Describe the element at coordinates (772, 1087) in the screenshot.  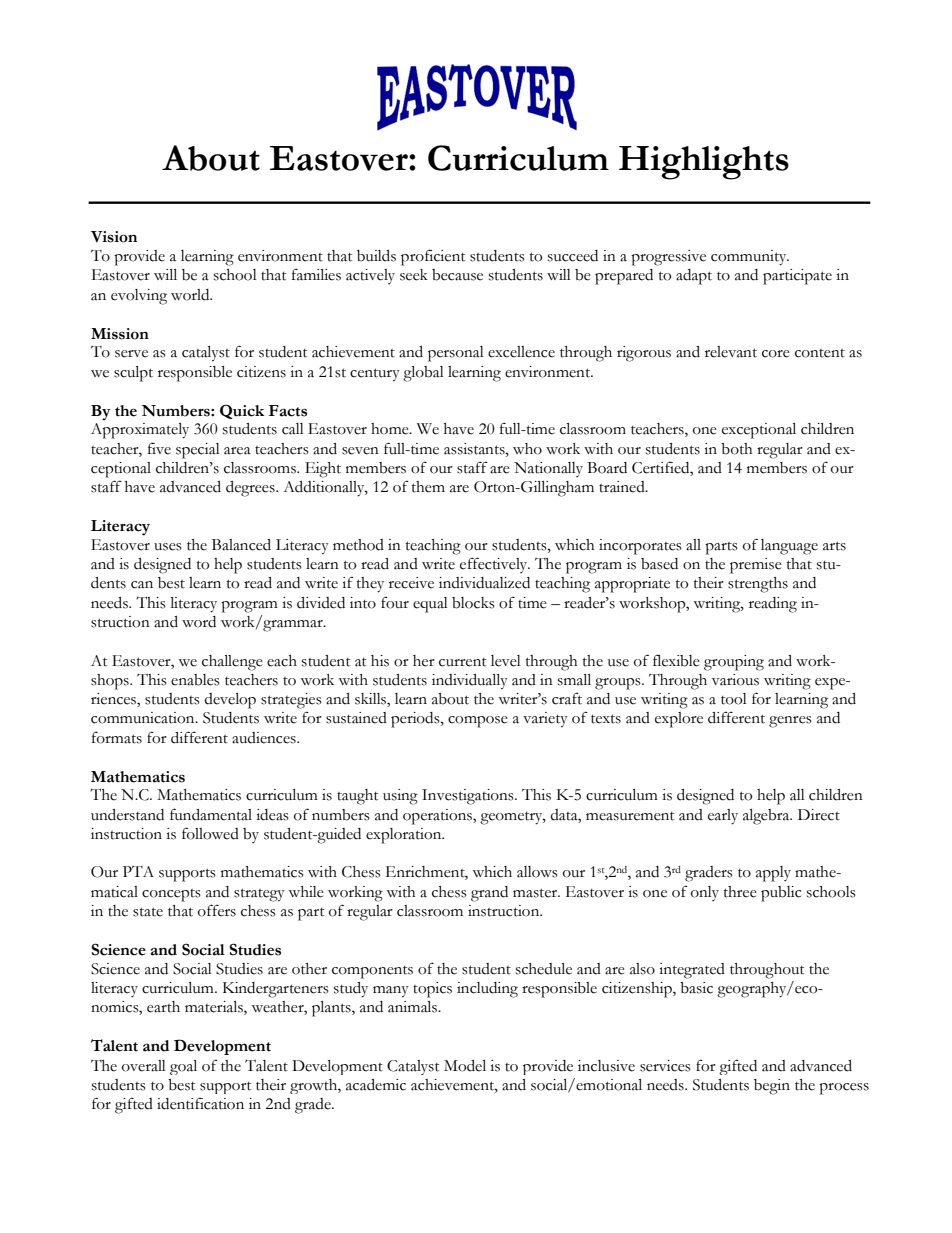
I see `begin` at that location.
